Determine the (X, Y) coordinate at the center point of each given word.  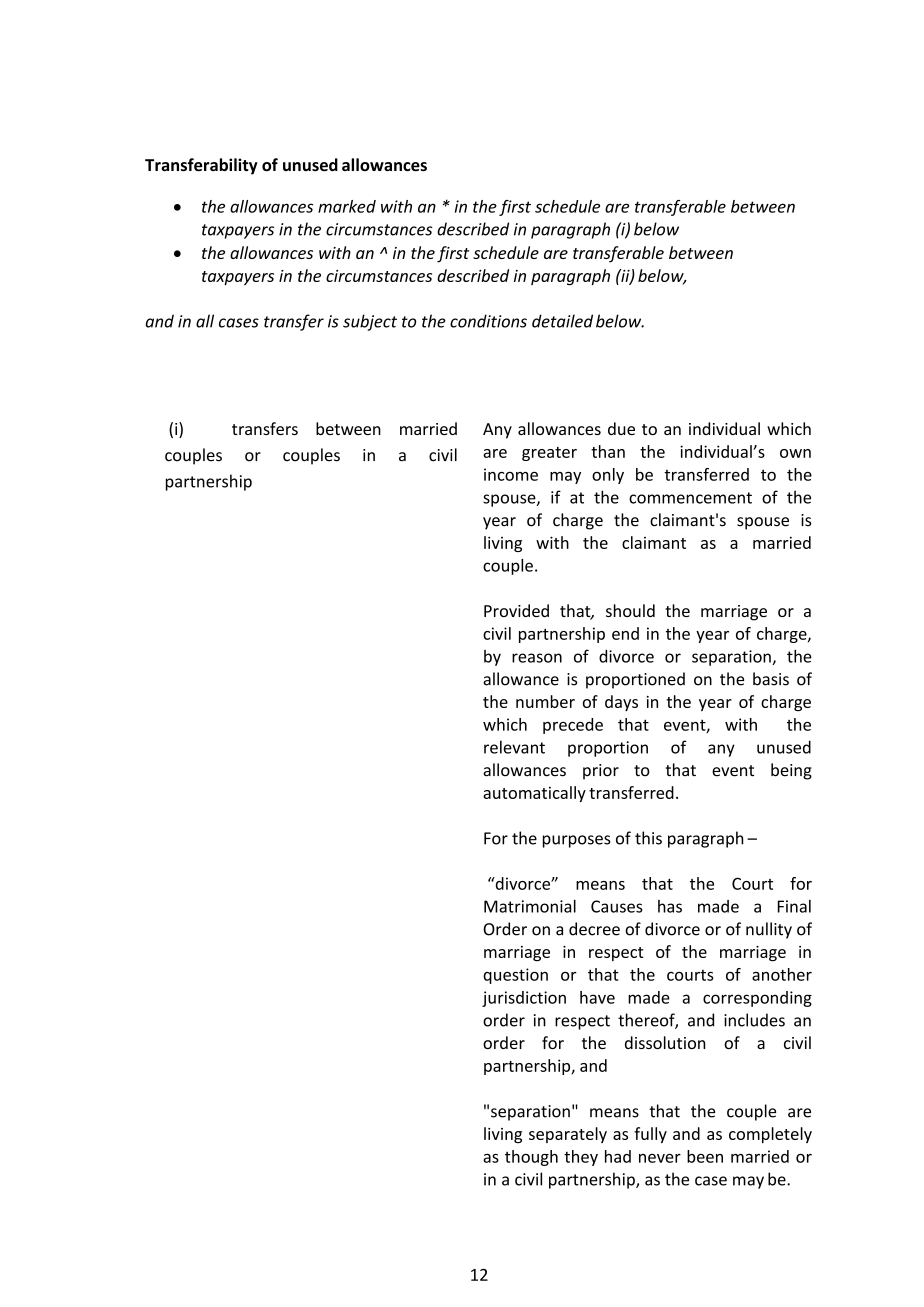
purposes (577, 841)
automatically (534, 794)
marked (347, 206)
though (531, 1158)
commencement (690, 498)
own (795, 453)
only (608, 476)
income (511, 474)
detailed (562, 321)
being (791, 771)
